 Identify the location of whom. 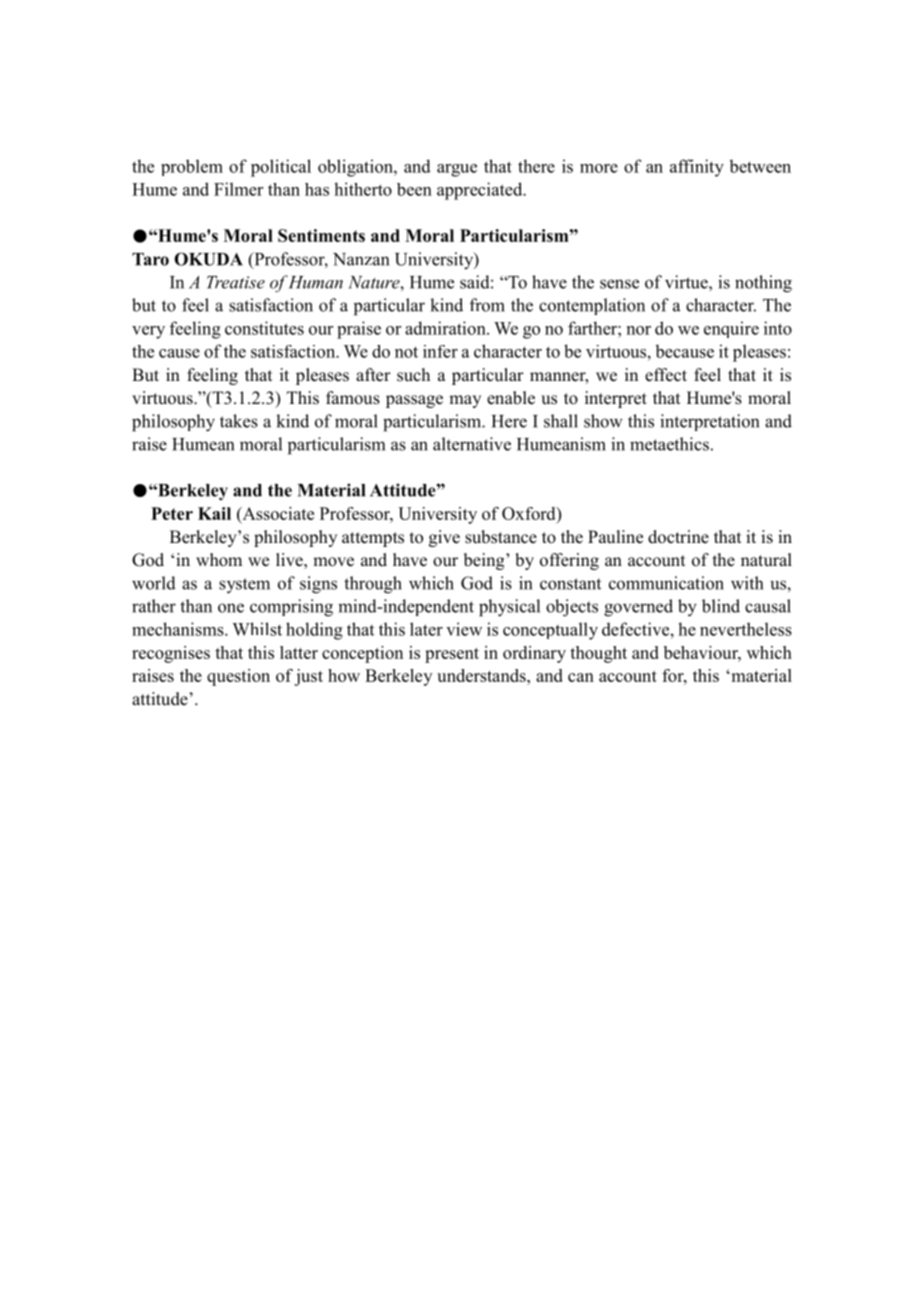
(219, 560).
